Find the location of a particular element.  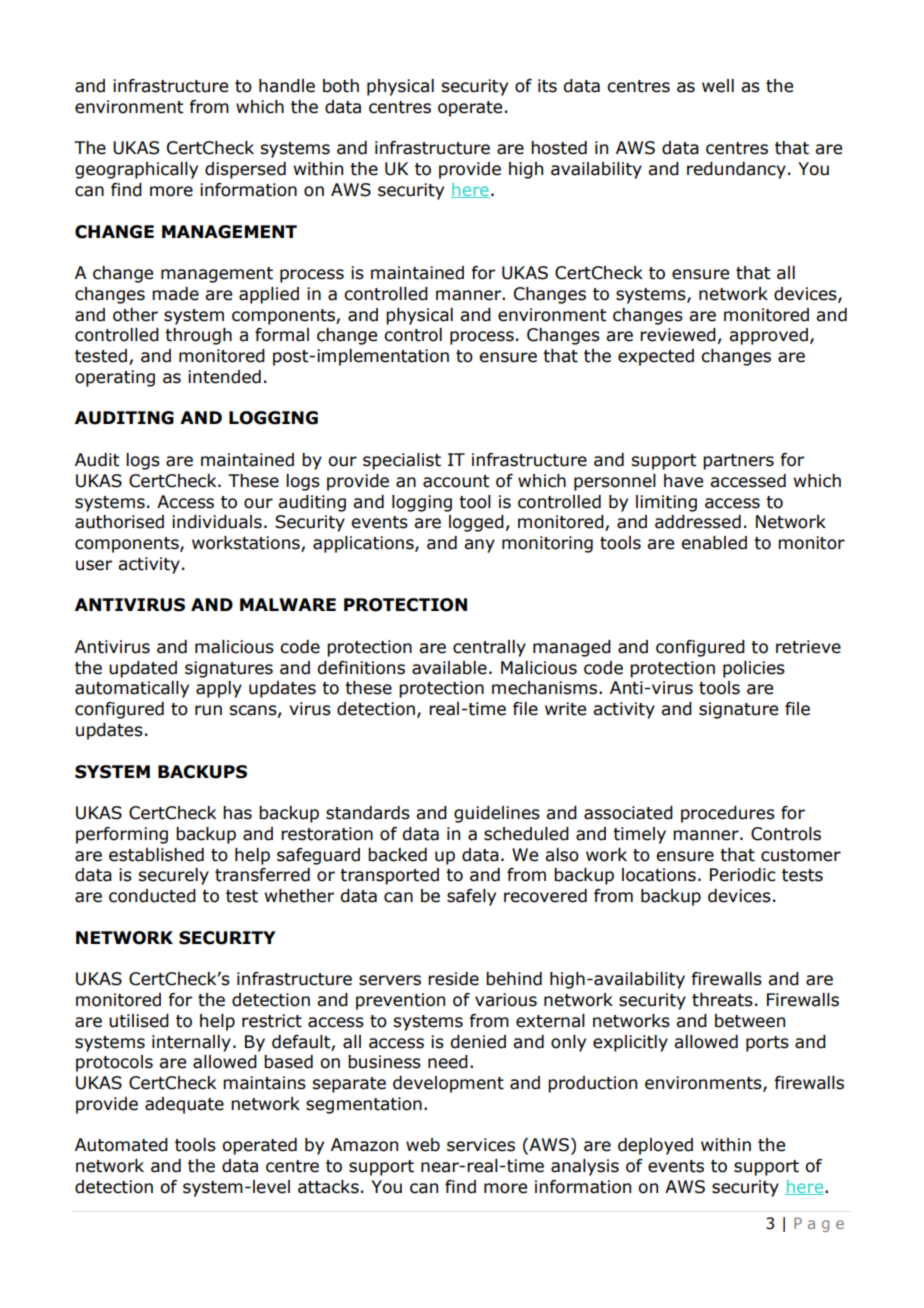

deployed is located at coordinates (655, 1146).
